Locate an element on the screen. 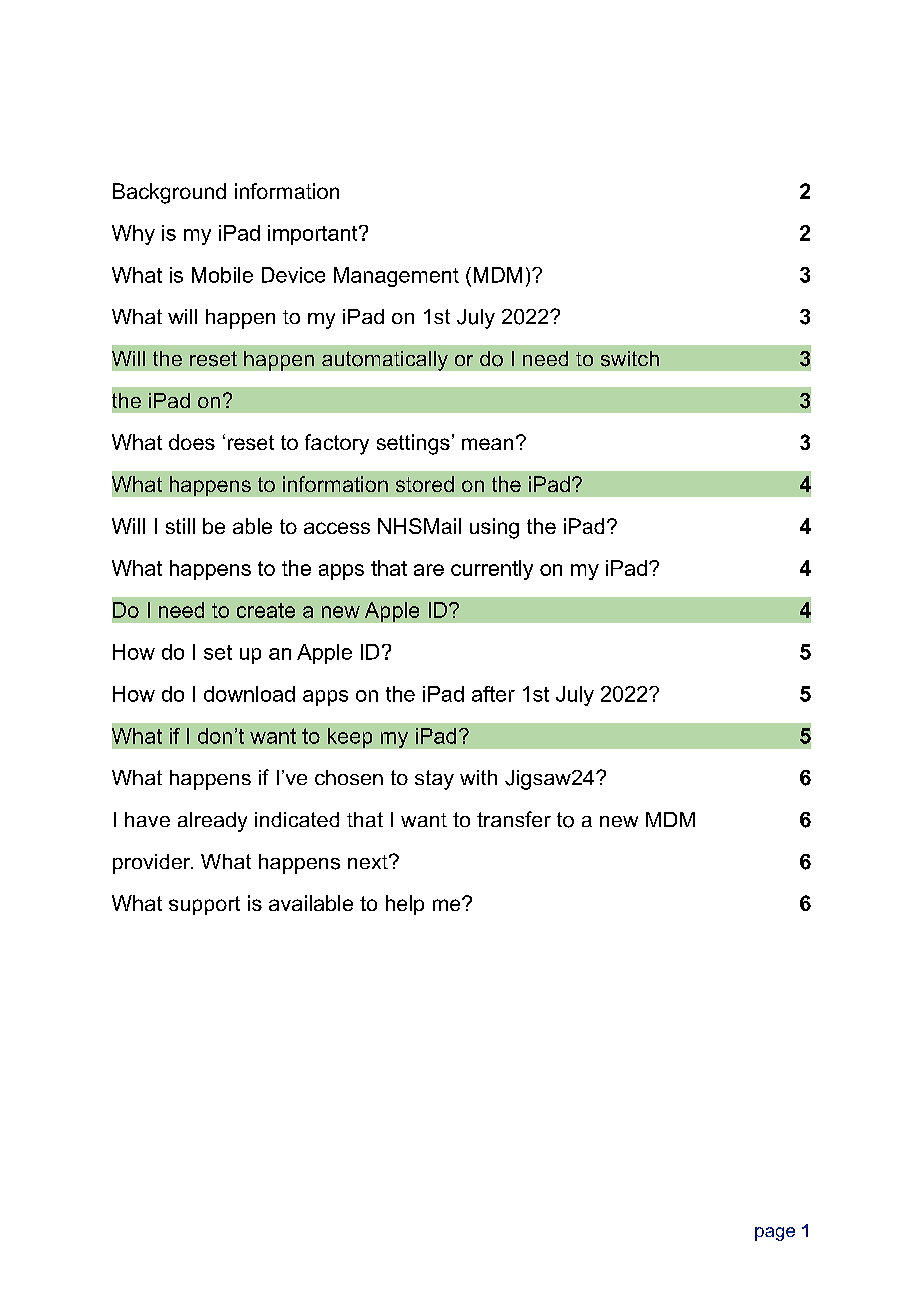  transfer is located at coordinates (514, 819).
